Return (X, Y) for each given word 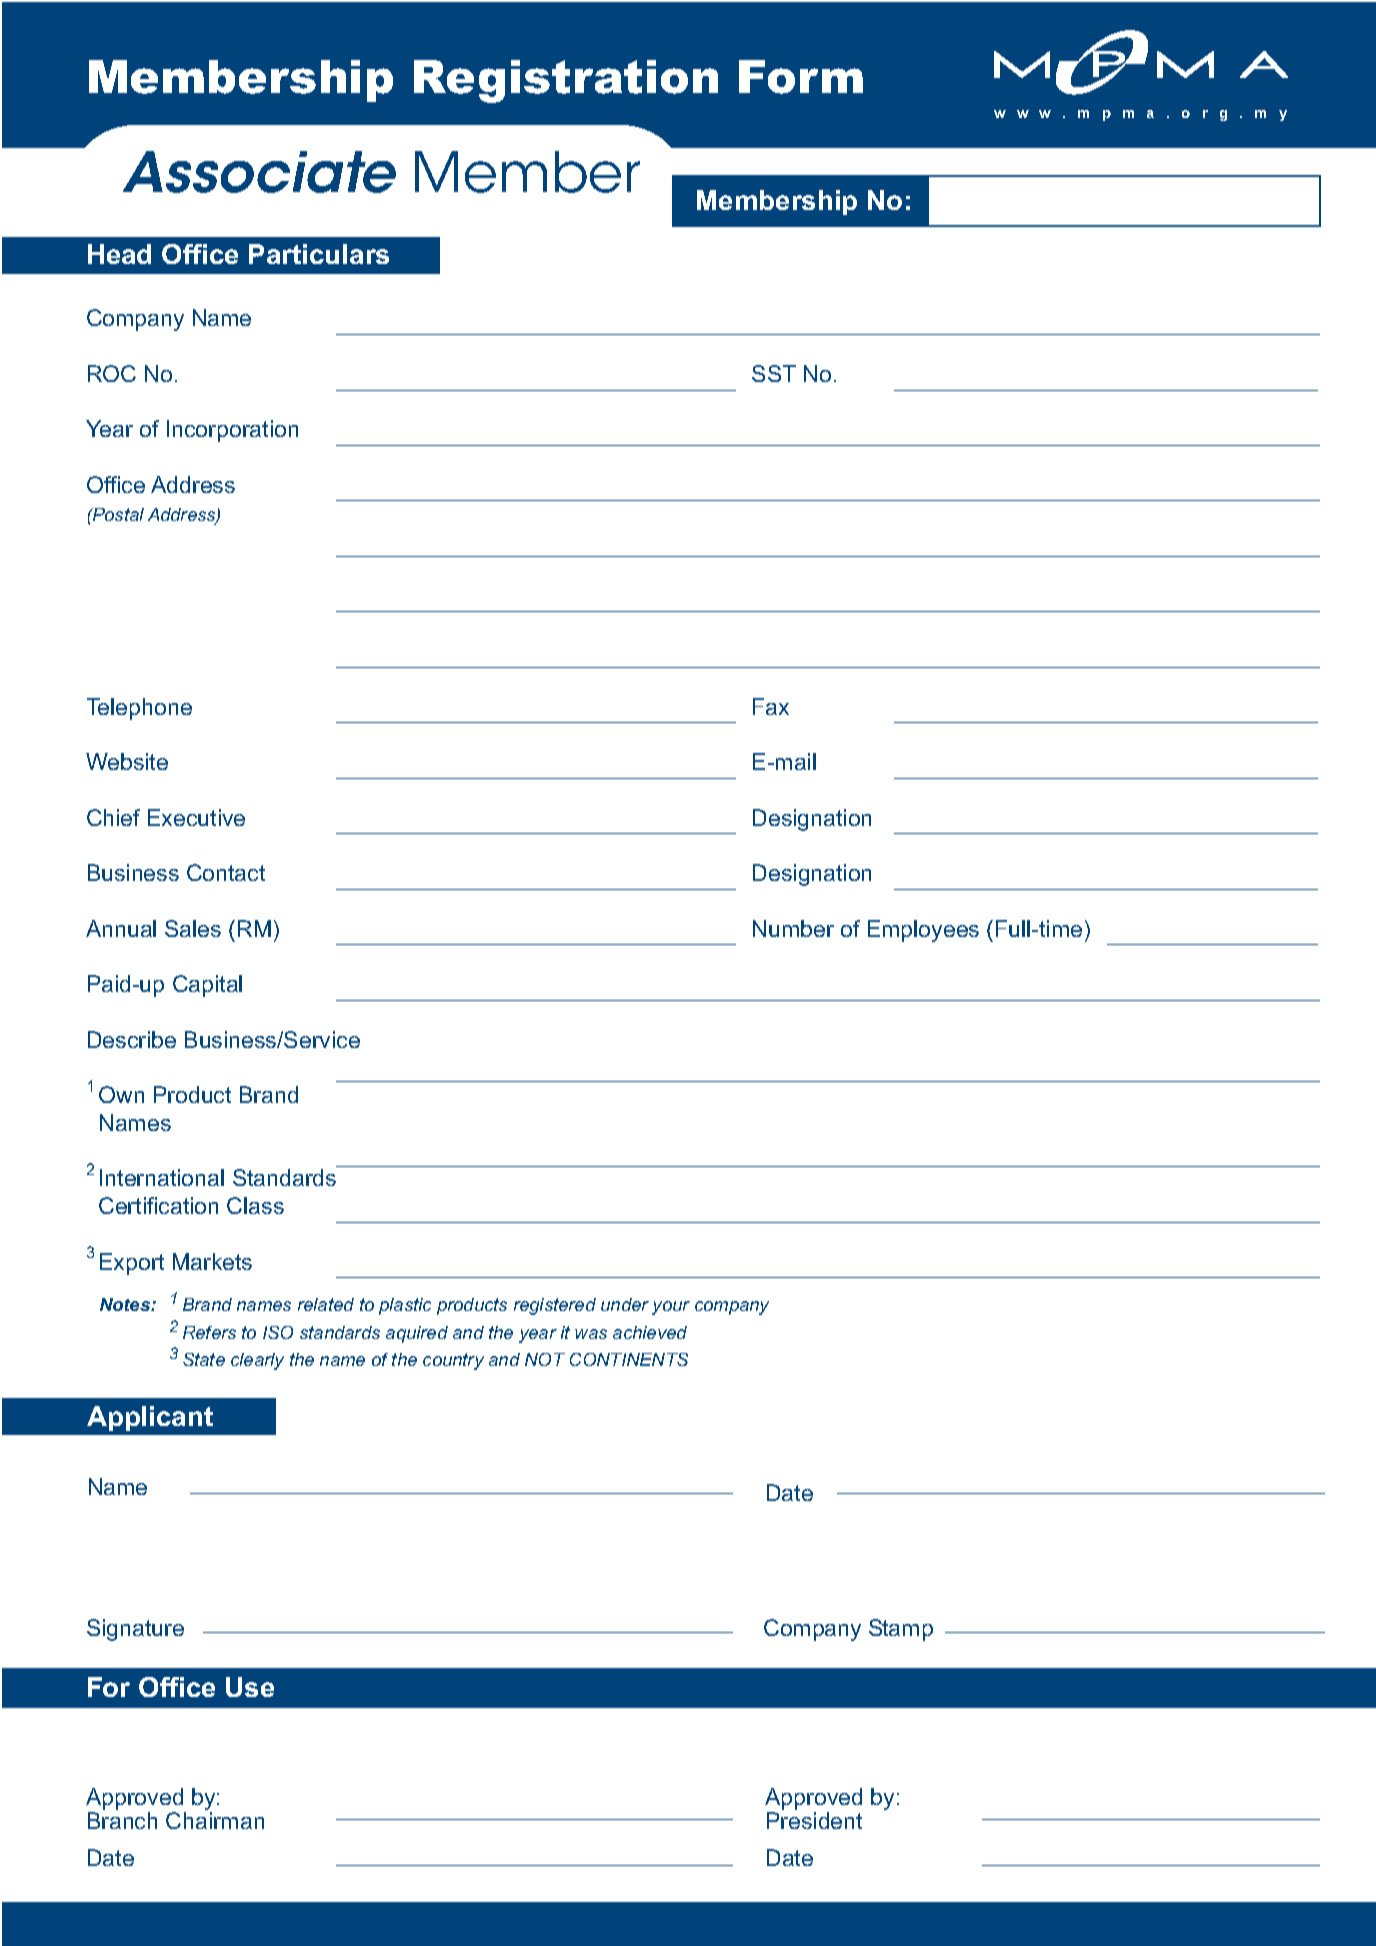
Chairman (215, 1820)
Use (250, 1687)
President (814, 1820)
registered (555, 1306)
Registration (566, 81)
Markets (212, 1261)
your (671, 1308)
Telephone (139, 709)
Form (801, 77)
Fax (771, 706)
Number (793, 928)
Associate (259, 172)
